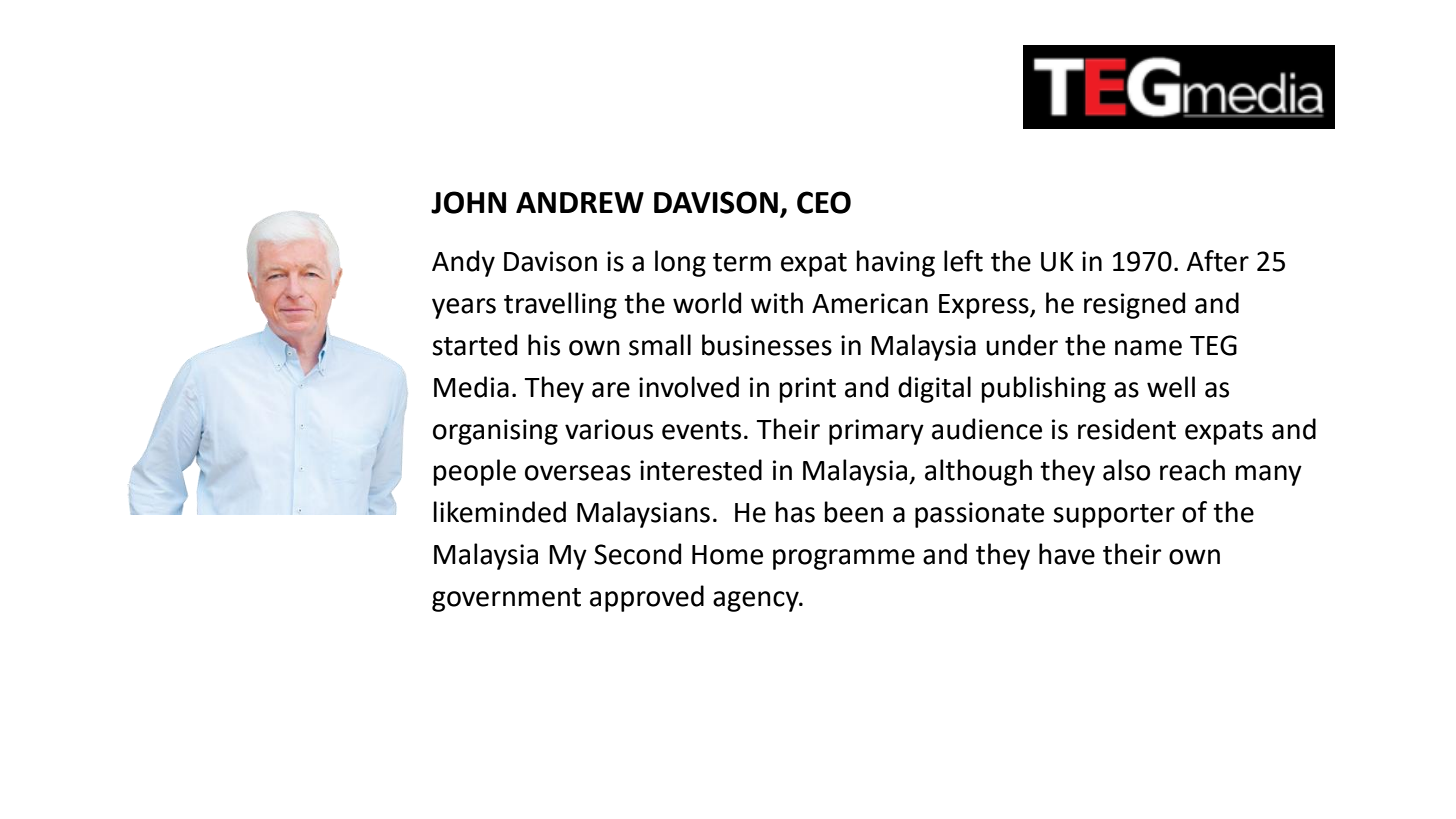 This screenshot has height=819, width=1456. I want to click on travelling, so click(560, 305).
